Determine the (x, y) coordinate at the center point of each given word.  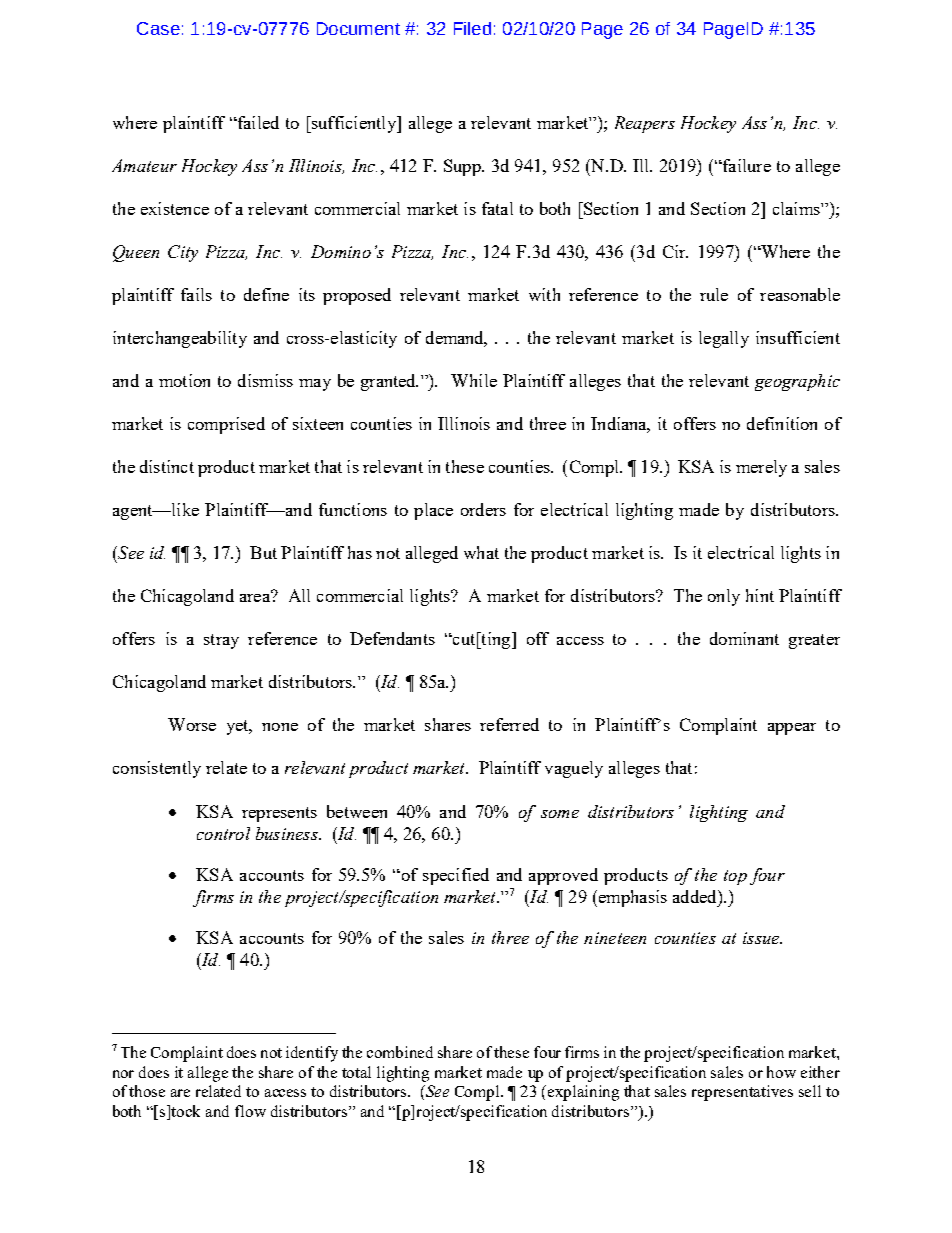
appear (792, 729)
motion (184, 380)
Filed (472, 28)
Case (158, 28)
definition (782, 423)
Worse (192, 724)
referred (509, 724)
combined (400, 1052)
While (474, 380)
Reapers (645, 124)
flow (250, 1111)
